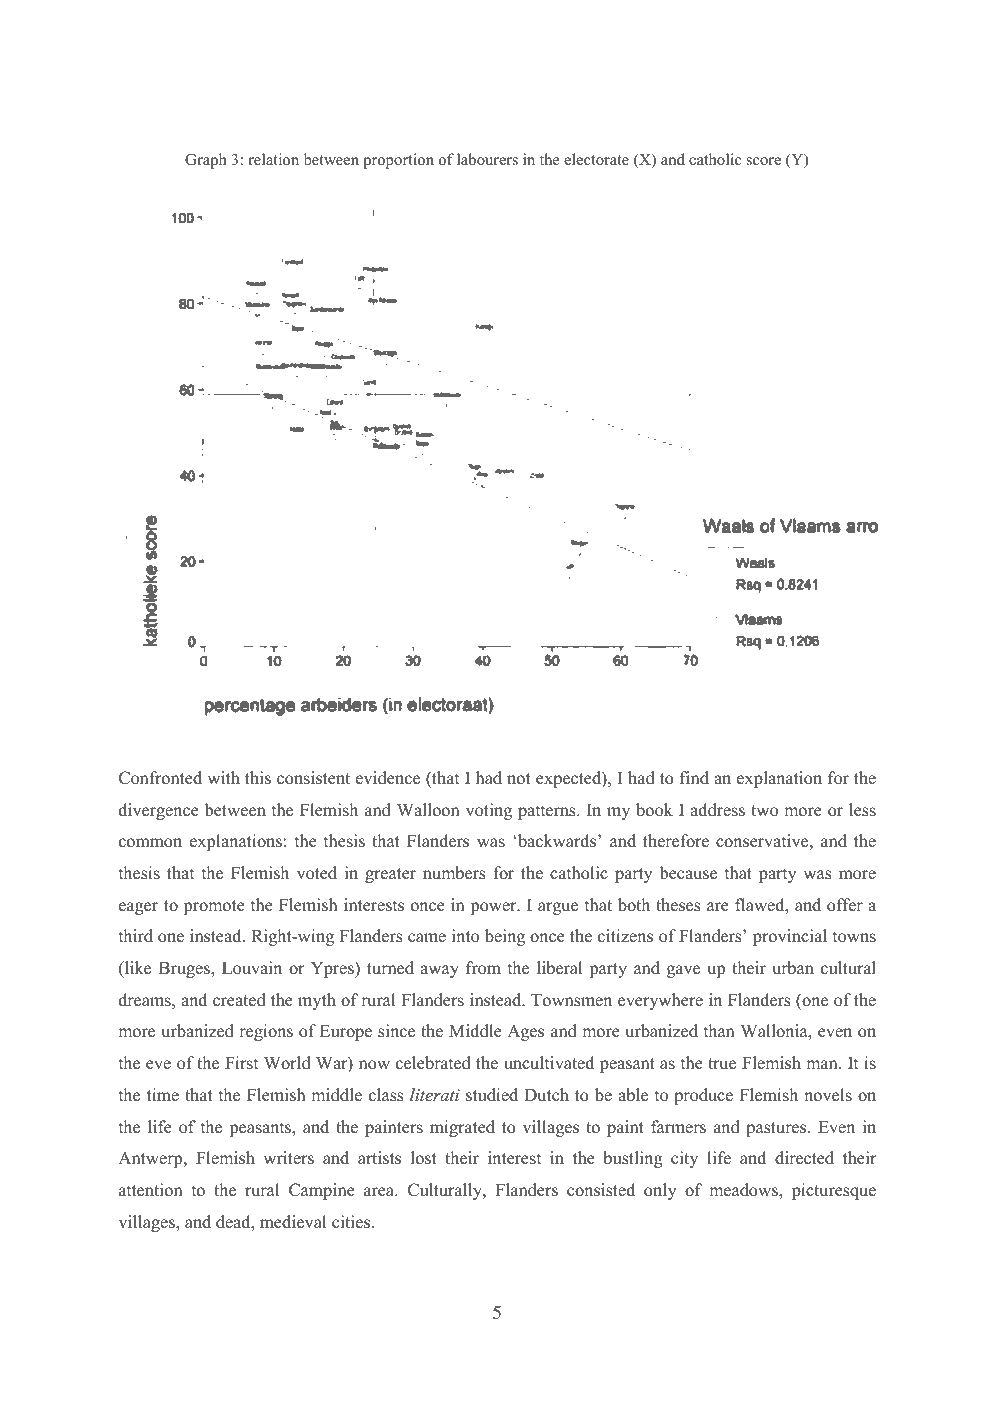  What do you see at coordinates (206, 161) in the screenshot?
I see `Graph` at bounding box center [206, 161].
